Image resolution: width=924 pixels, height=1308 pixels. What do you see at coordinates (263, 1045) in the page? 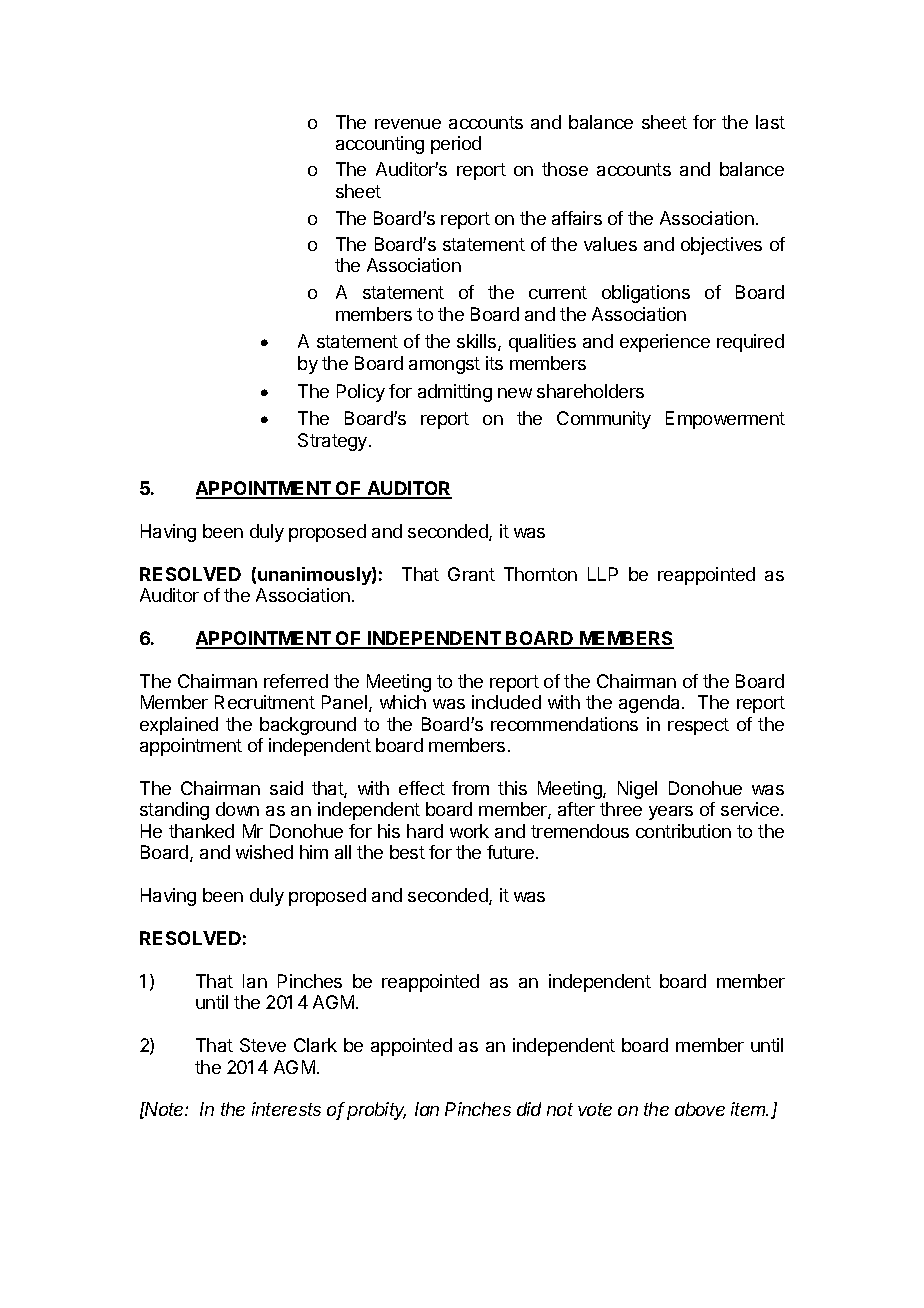
I see `Steve` at bounding box center [263, 1045].
